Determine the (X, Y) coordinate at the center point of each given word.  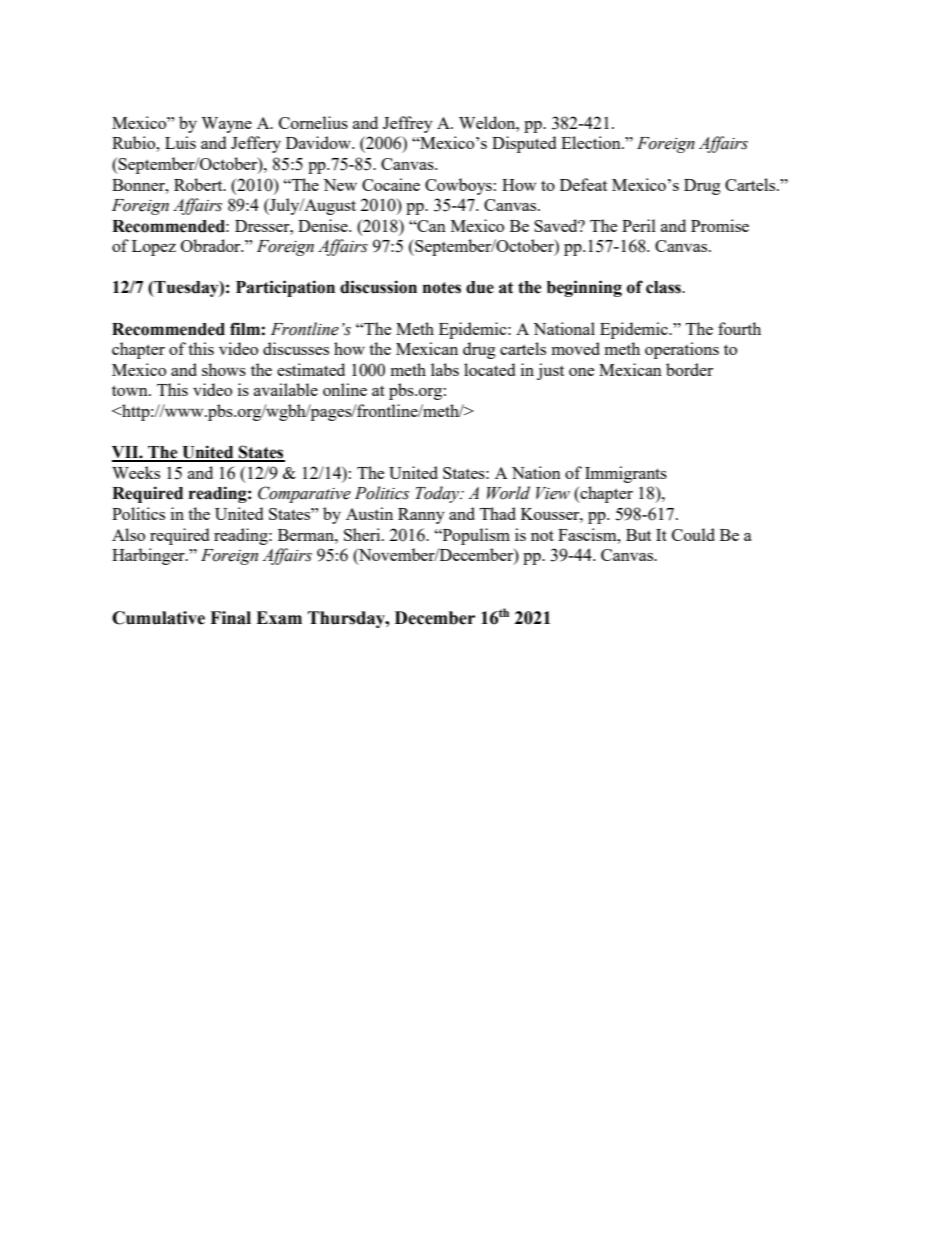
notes (442, 288)
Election (592, 142)
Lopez (154, 248)
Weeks (136, 472)
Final (230, 618)
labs (445, 369)
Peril (639, 225)
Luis (180, 142)
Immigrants (626, 474)
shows (224, 369)
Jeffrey (408, 124)
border (689, 369)
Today (438, 494)
